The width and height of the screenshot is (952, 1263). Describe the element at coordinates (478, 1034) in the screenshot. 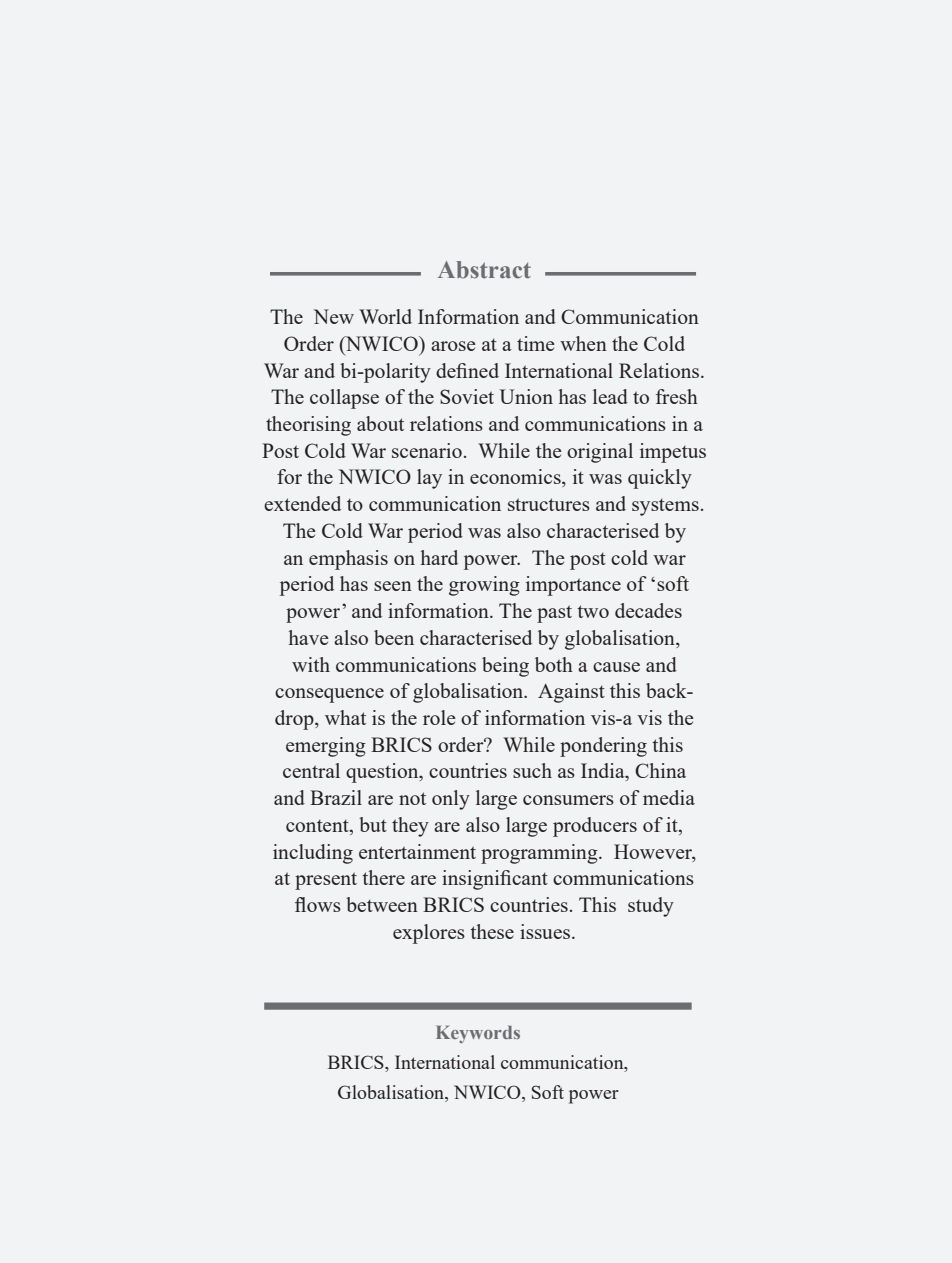

I see `Keywords` at that location.
